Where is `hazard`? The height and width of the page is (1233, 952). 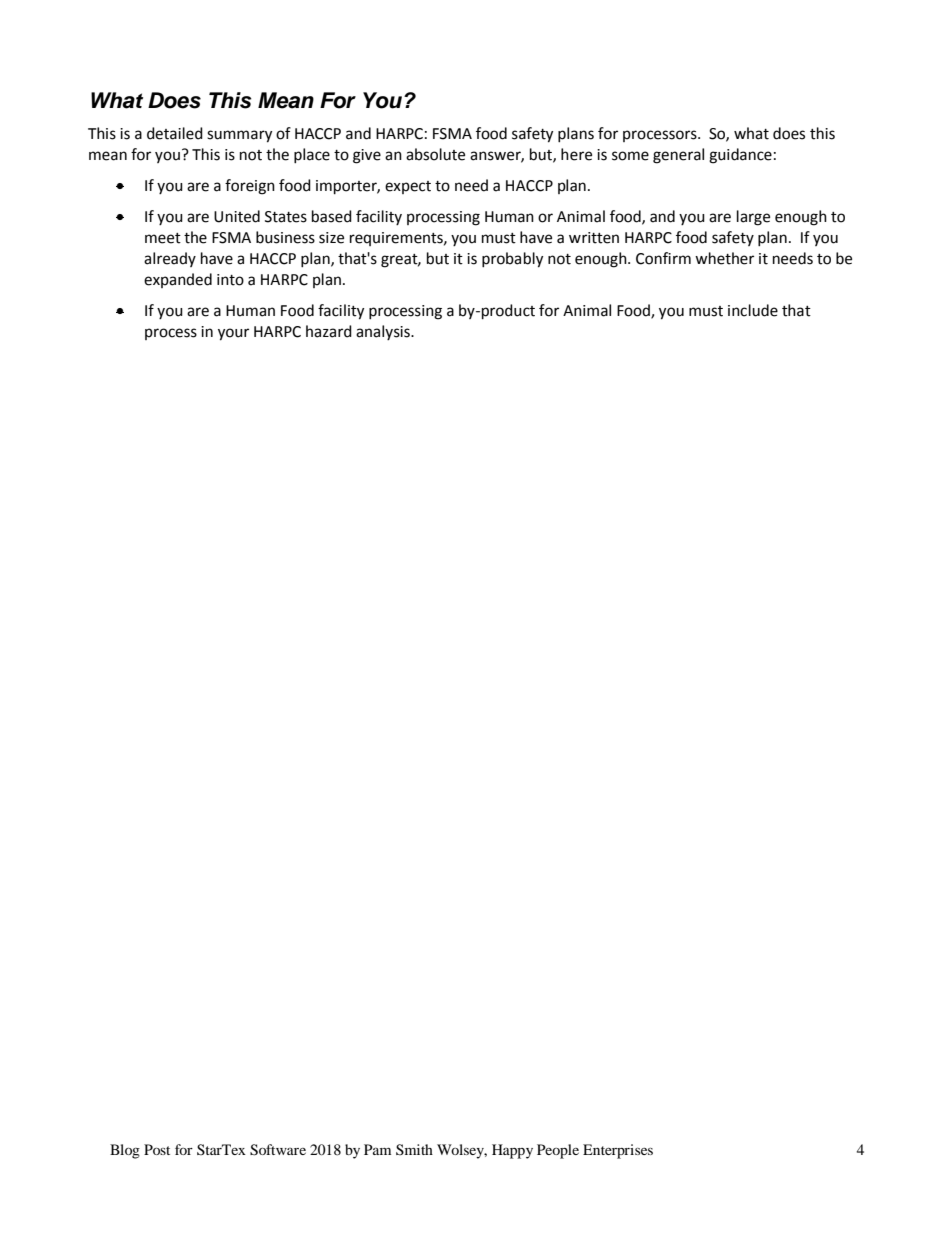 hazard is located at coordinates (329, 331).
